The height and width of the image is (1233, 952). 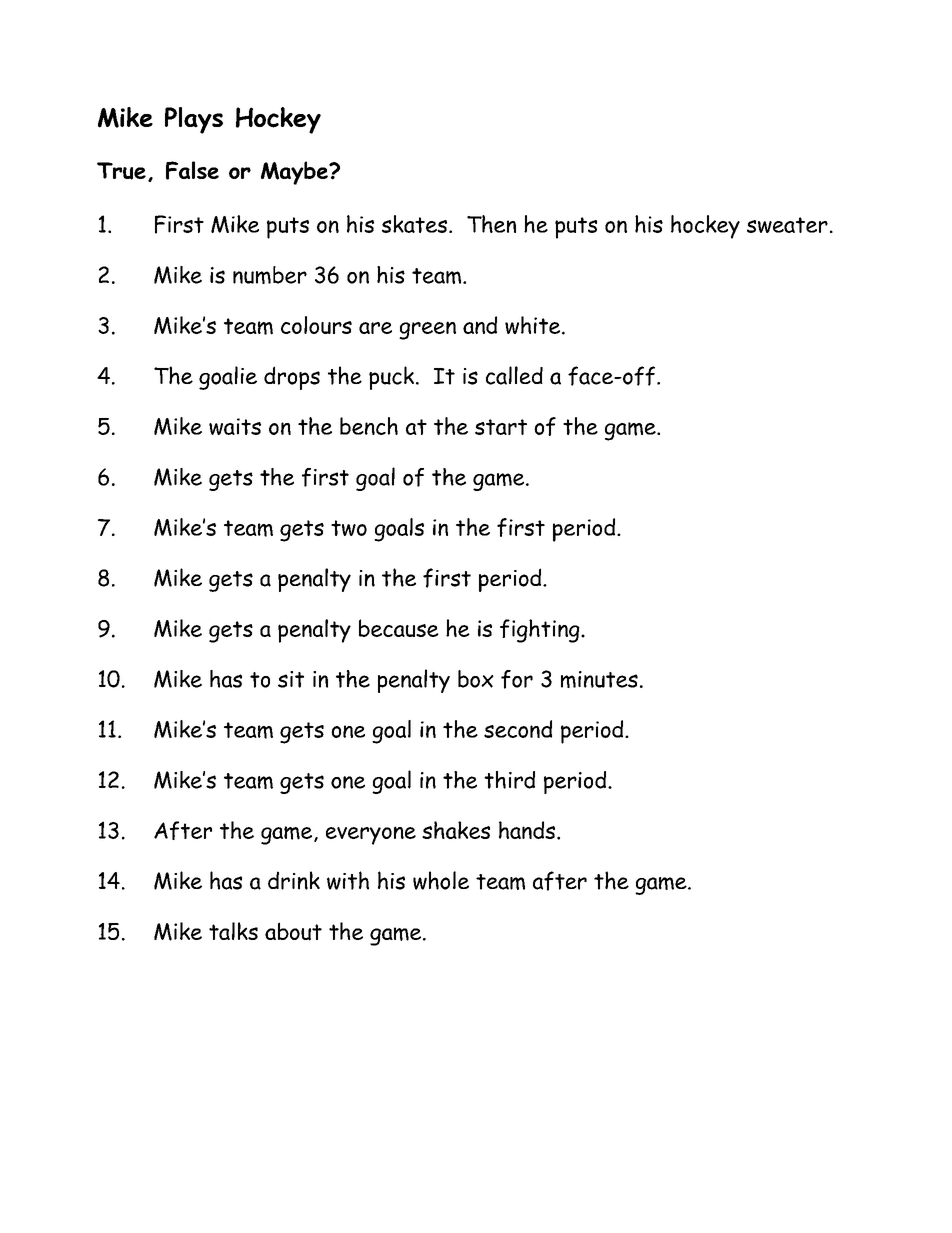 I want to click on minutes, so click(x=599, y=679).
